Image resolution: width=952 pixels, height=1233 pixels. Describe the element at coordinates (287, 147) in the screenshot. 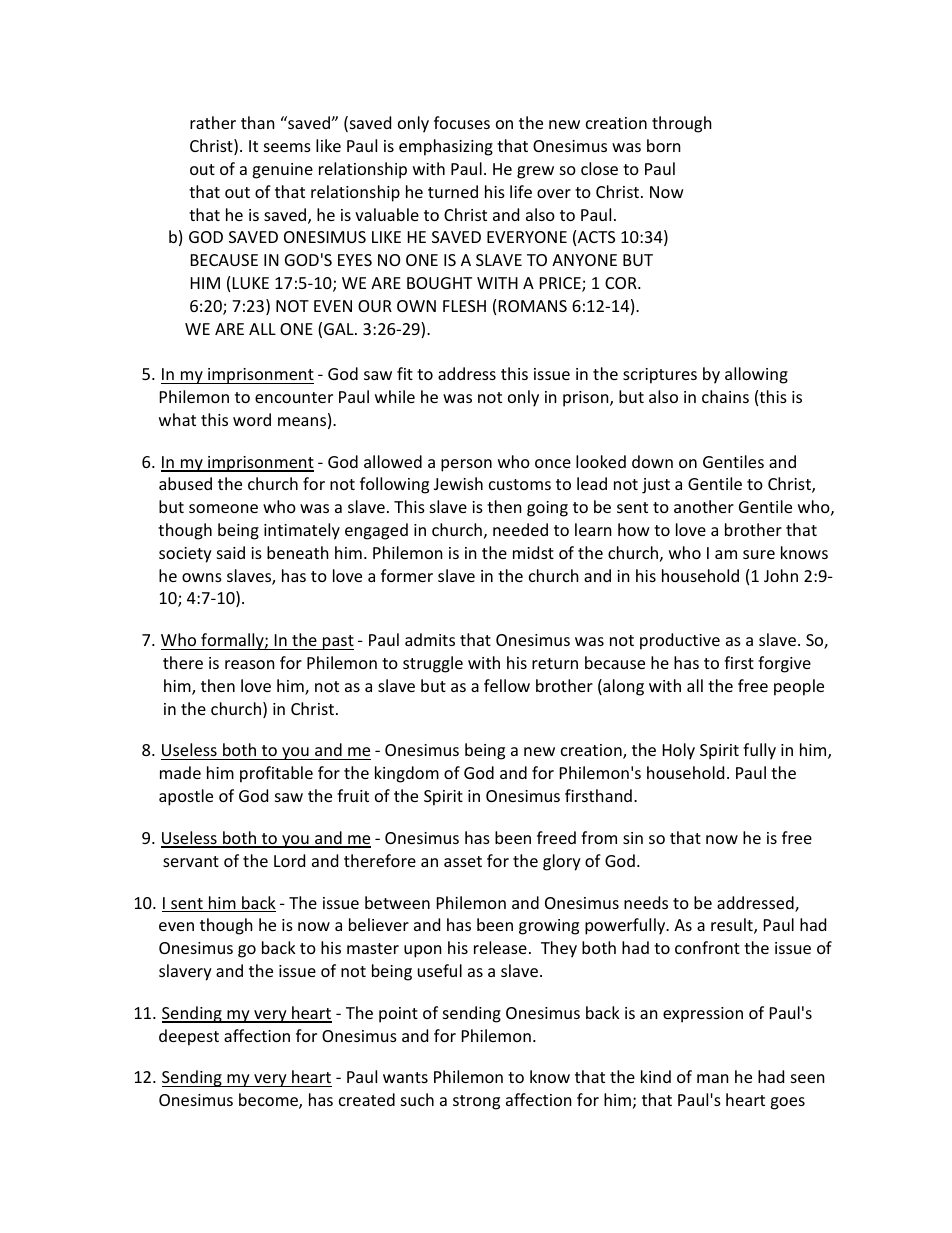

I see `seems` at that location.
